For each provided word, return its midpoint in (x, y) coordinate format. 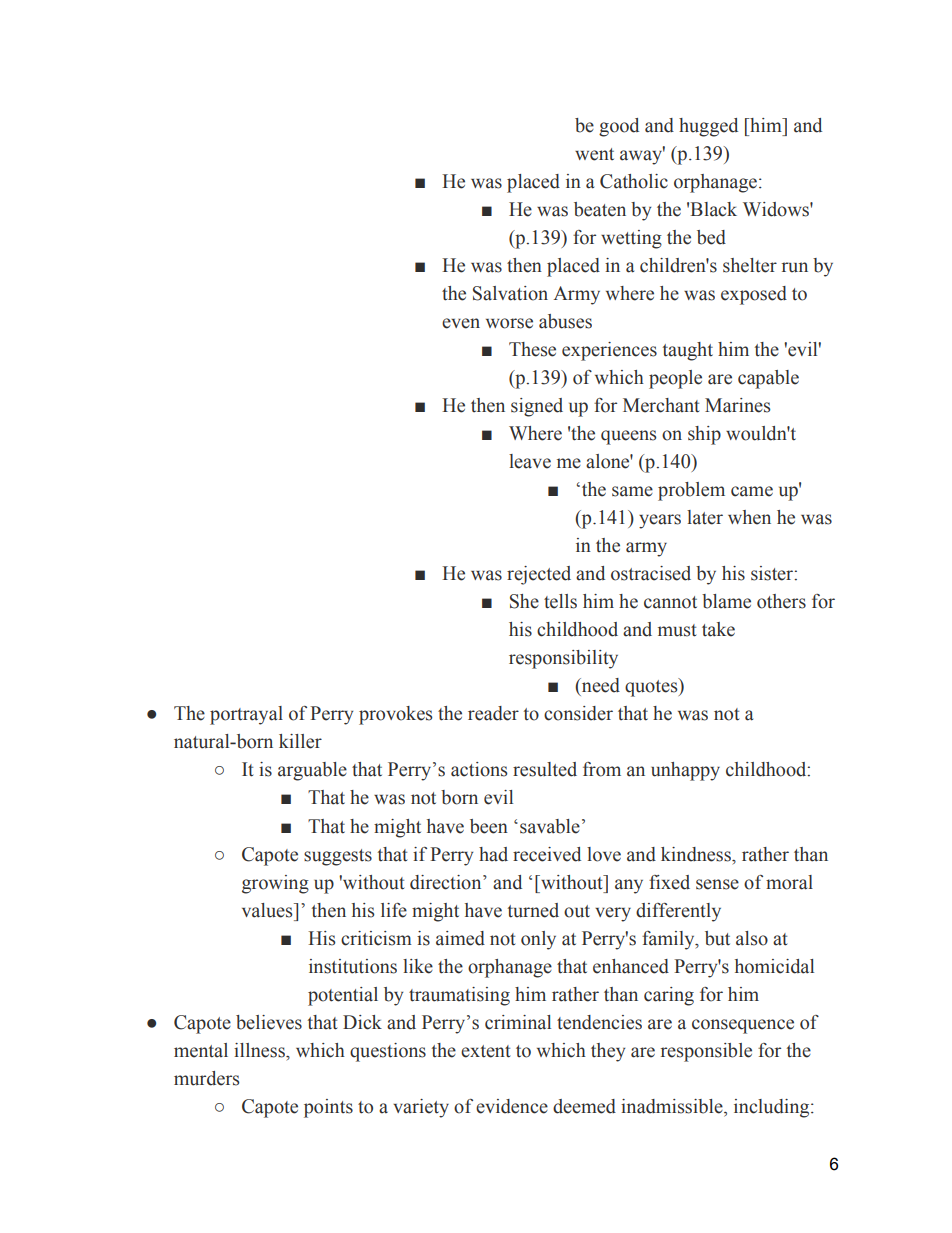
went (594, 154)
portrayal (246, 715)
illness (260, 1050)
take (718, 629)
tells (560, 601)
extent (486, 1051)
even (461, 323)
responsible (706, 1052)
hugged (708, 127)
